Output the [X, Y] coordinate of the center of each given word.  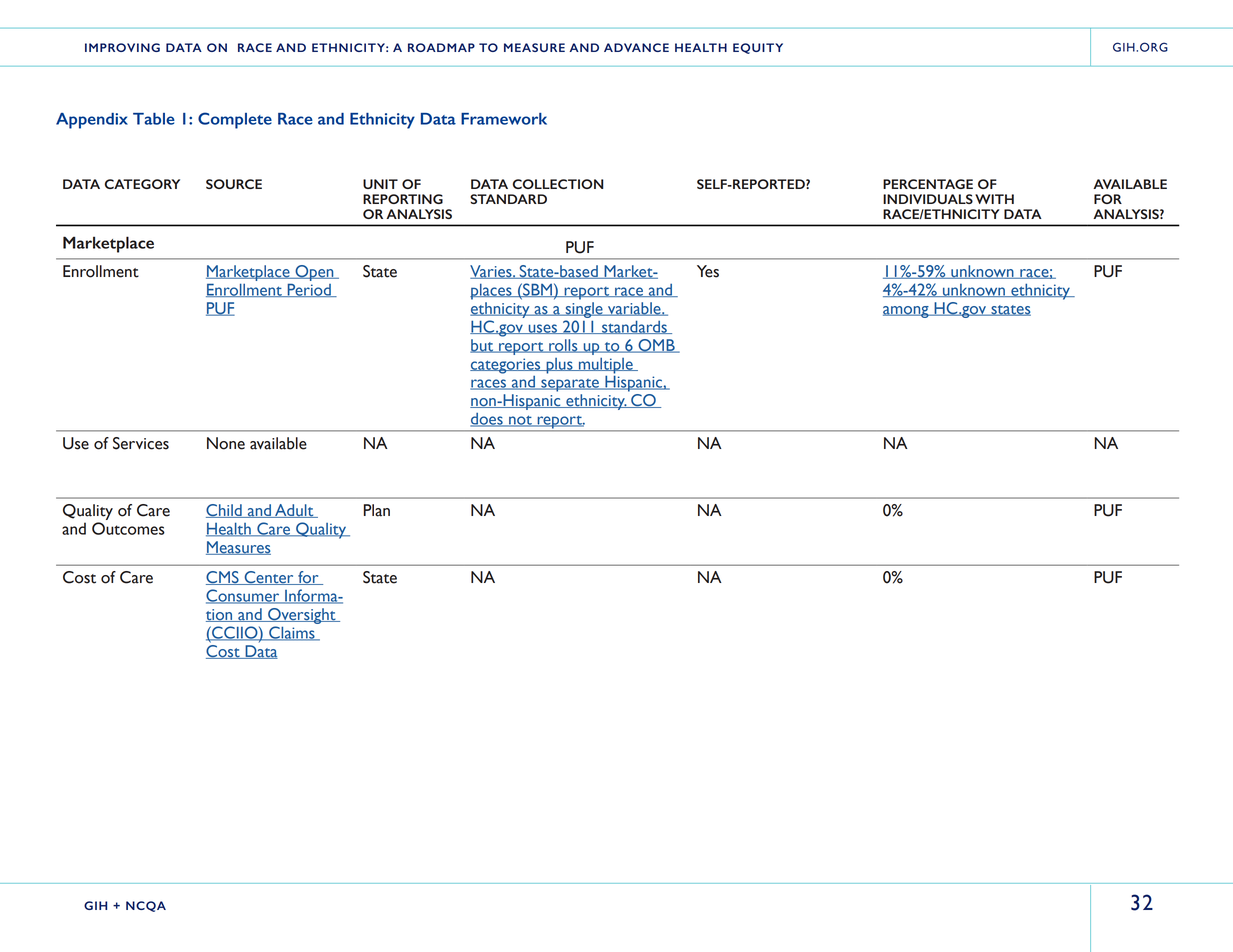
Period [309, 290]
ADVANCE [636, 47]
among [907, 312]
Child [225, 511]
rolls [563, 346]
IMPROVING [122, 47]
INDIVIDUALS [928, 199]
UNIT [380, 184]
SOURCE [234, 184]
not [520, 421]
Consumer [244, 596]
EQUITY [758, 48]
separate [570, 385]
